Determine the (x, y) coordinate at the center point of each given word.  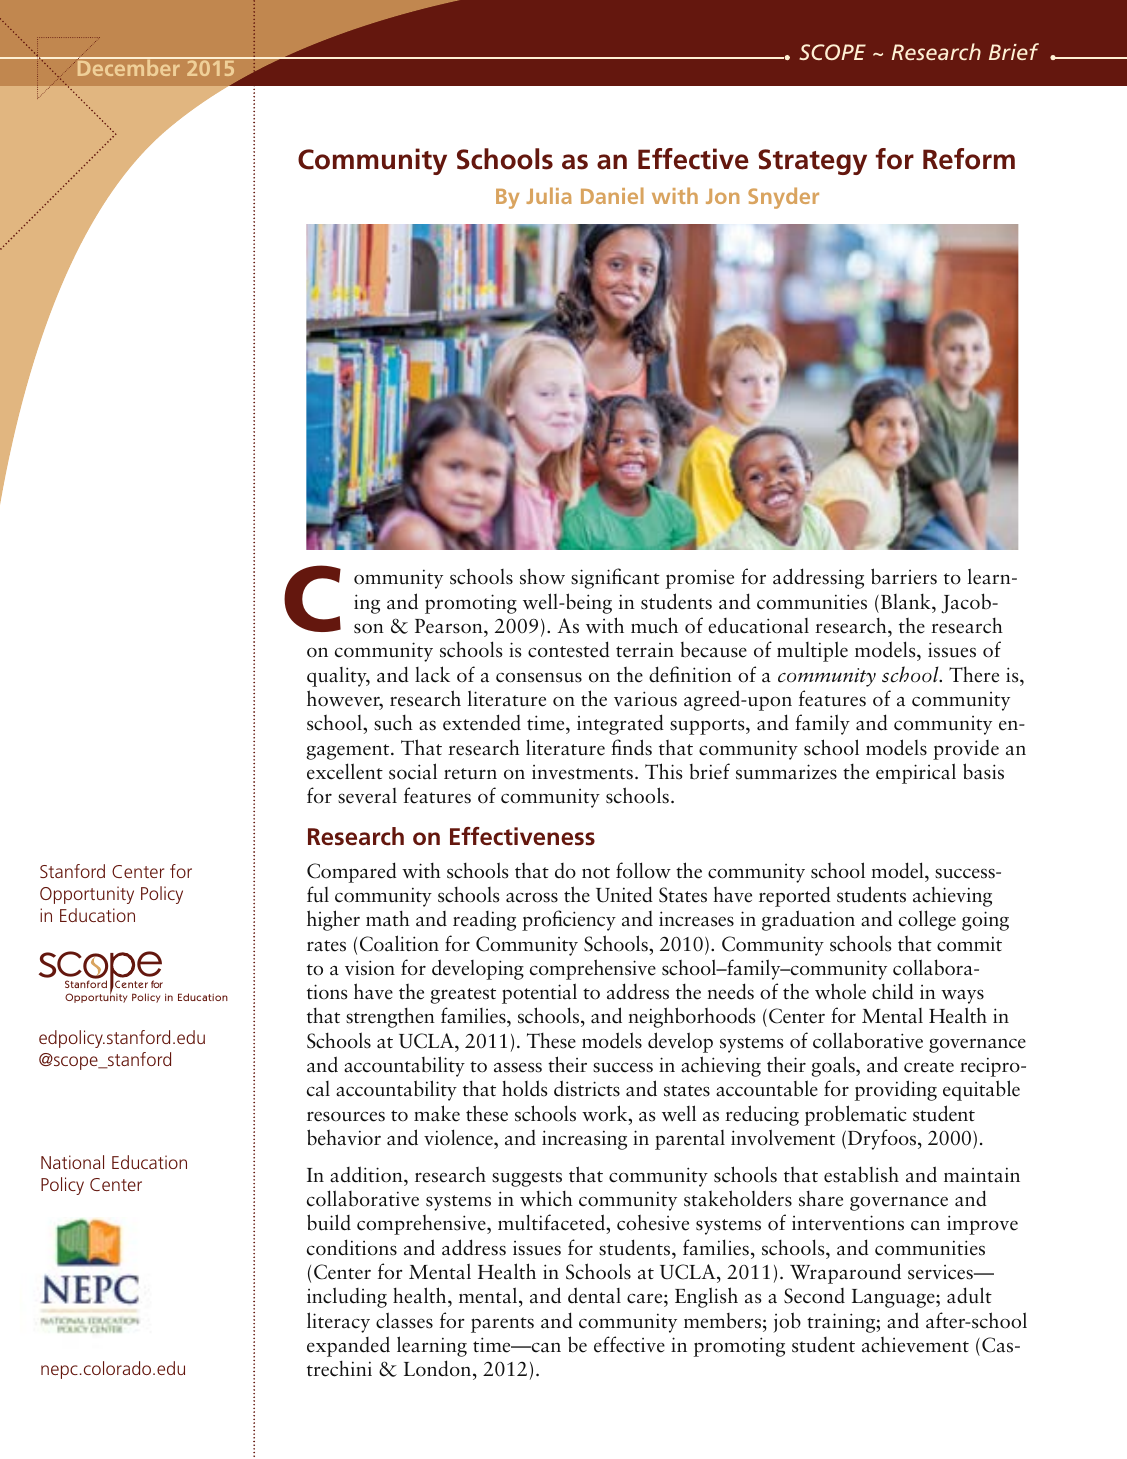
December (128, 67)
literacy (338, 1322)
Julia (549, 195)
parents (502, 1325)
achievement (915, 1345)
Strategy (812, 162)
